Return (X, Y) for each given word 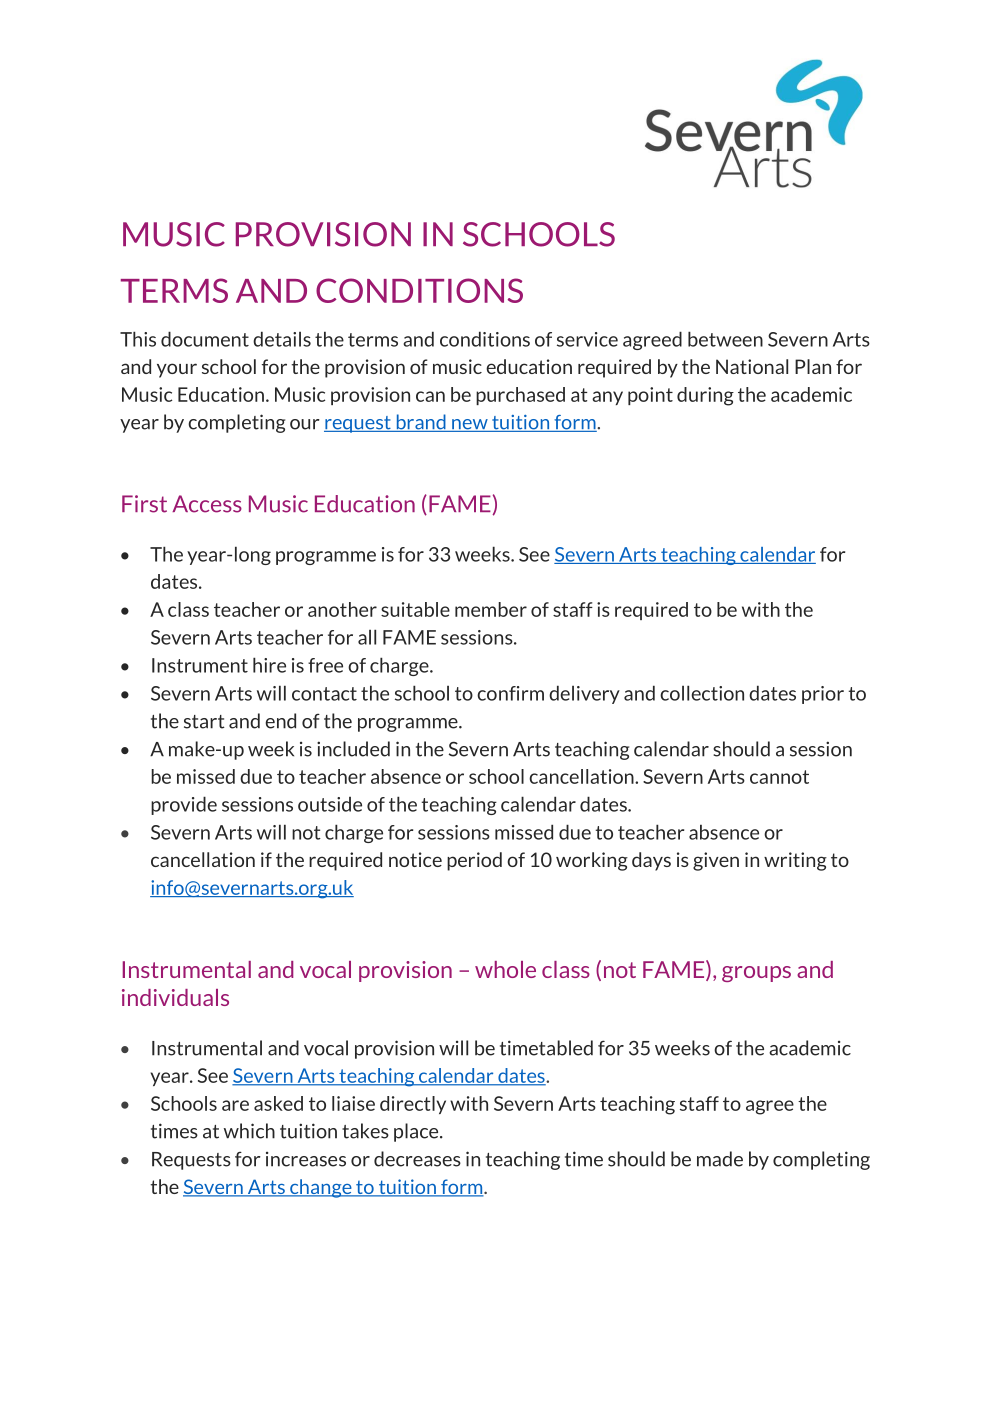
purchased (520, 396)
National (752, 366)
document (205, 339)
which (249, 1131)
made (720, 1159)
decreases (417, 1159)
